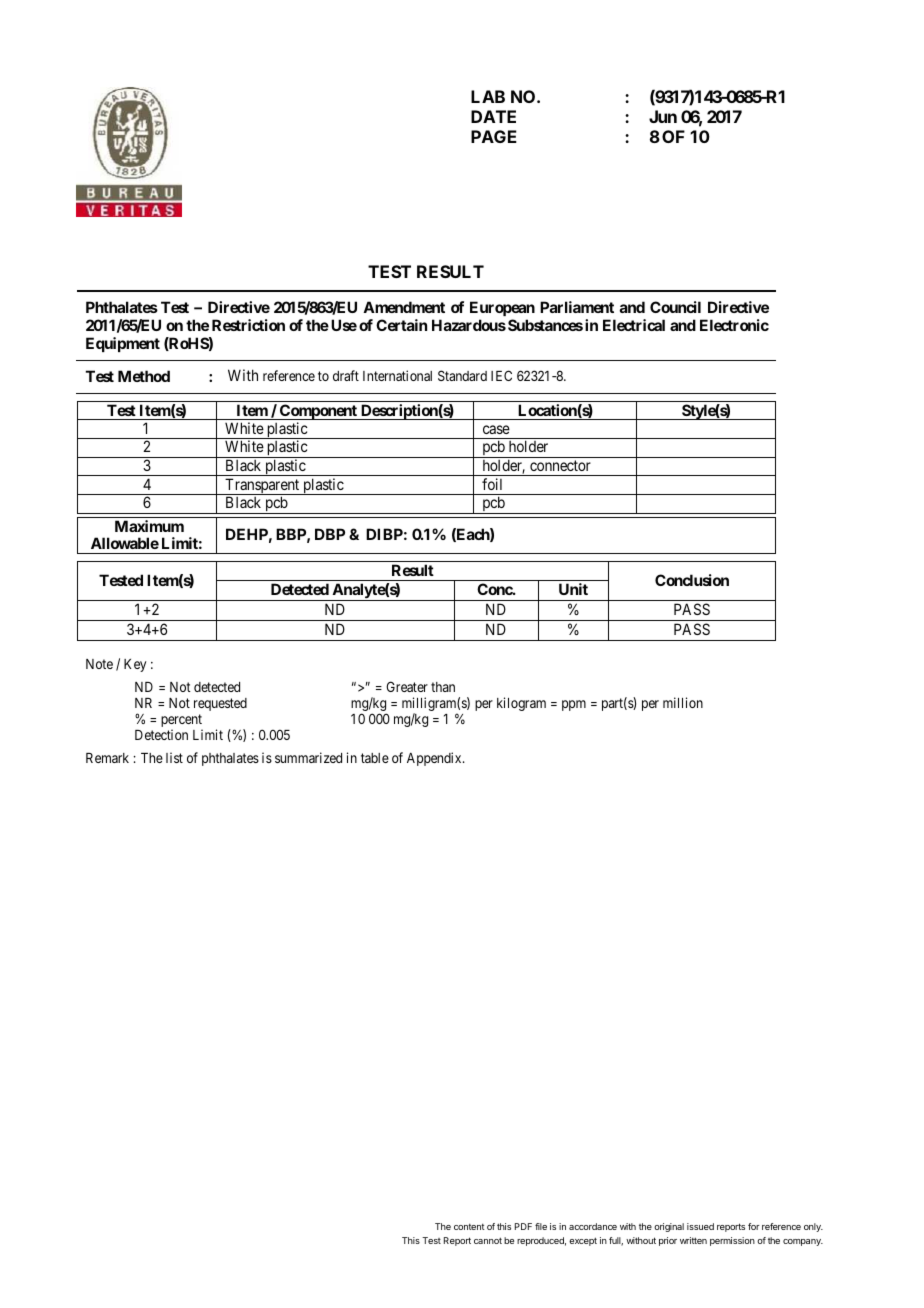 The height and width of the image is (1308, 924). What do you see at coordinates (494, 136) in the image?
I see `PAGE` at bounding box center [494, 136].
